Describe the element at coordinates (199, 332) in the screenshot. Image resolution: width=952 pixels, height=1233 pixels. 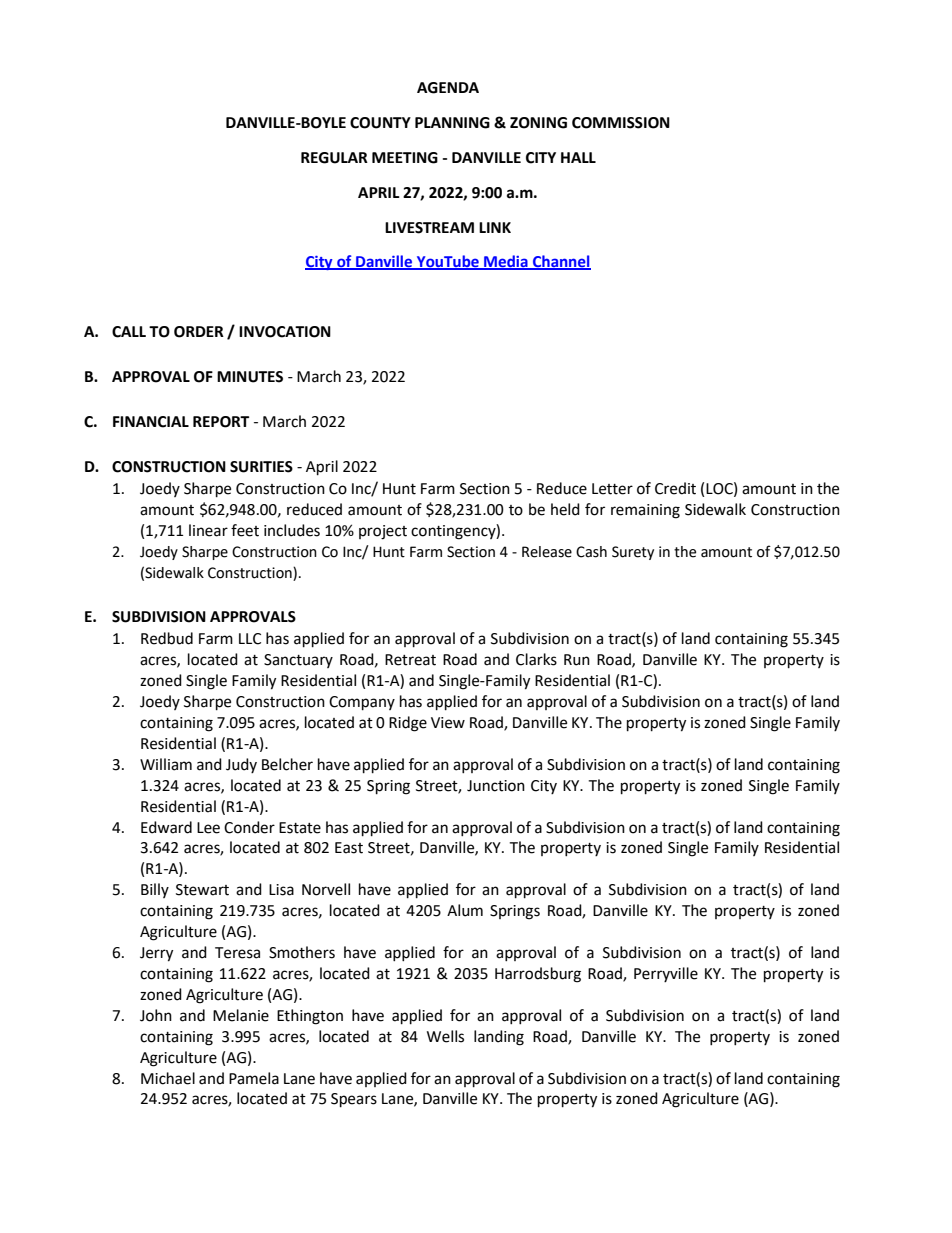
I see `ORDER` at that location.
